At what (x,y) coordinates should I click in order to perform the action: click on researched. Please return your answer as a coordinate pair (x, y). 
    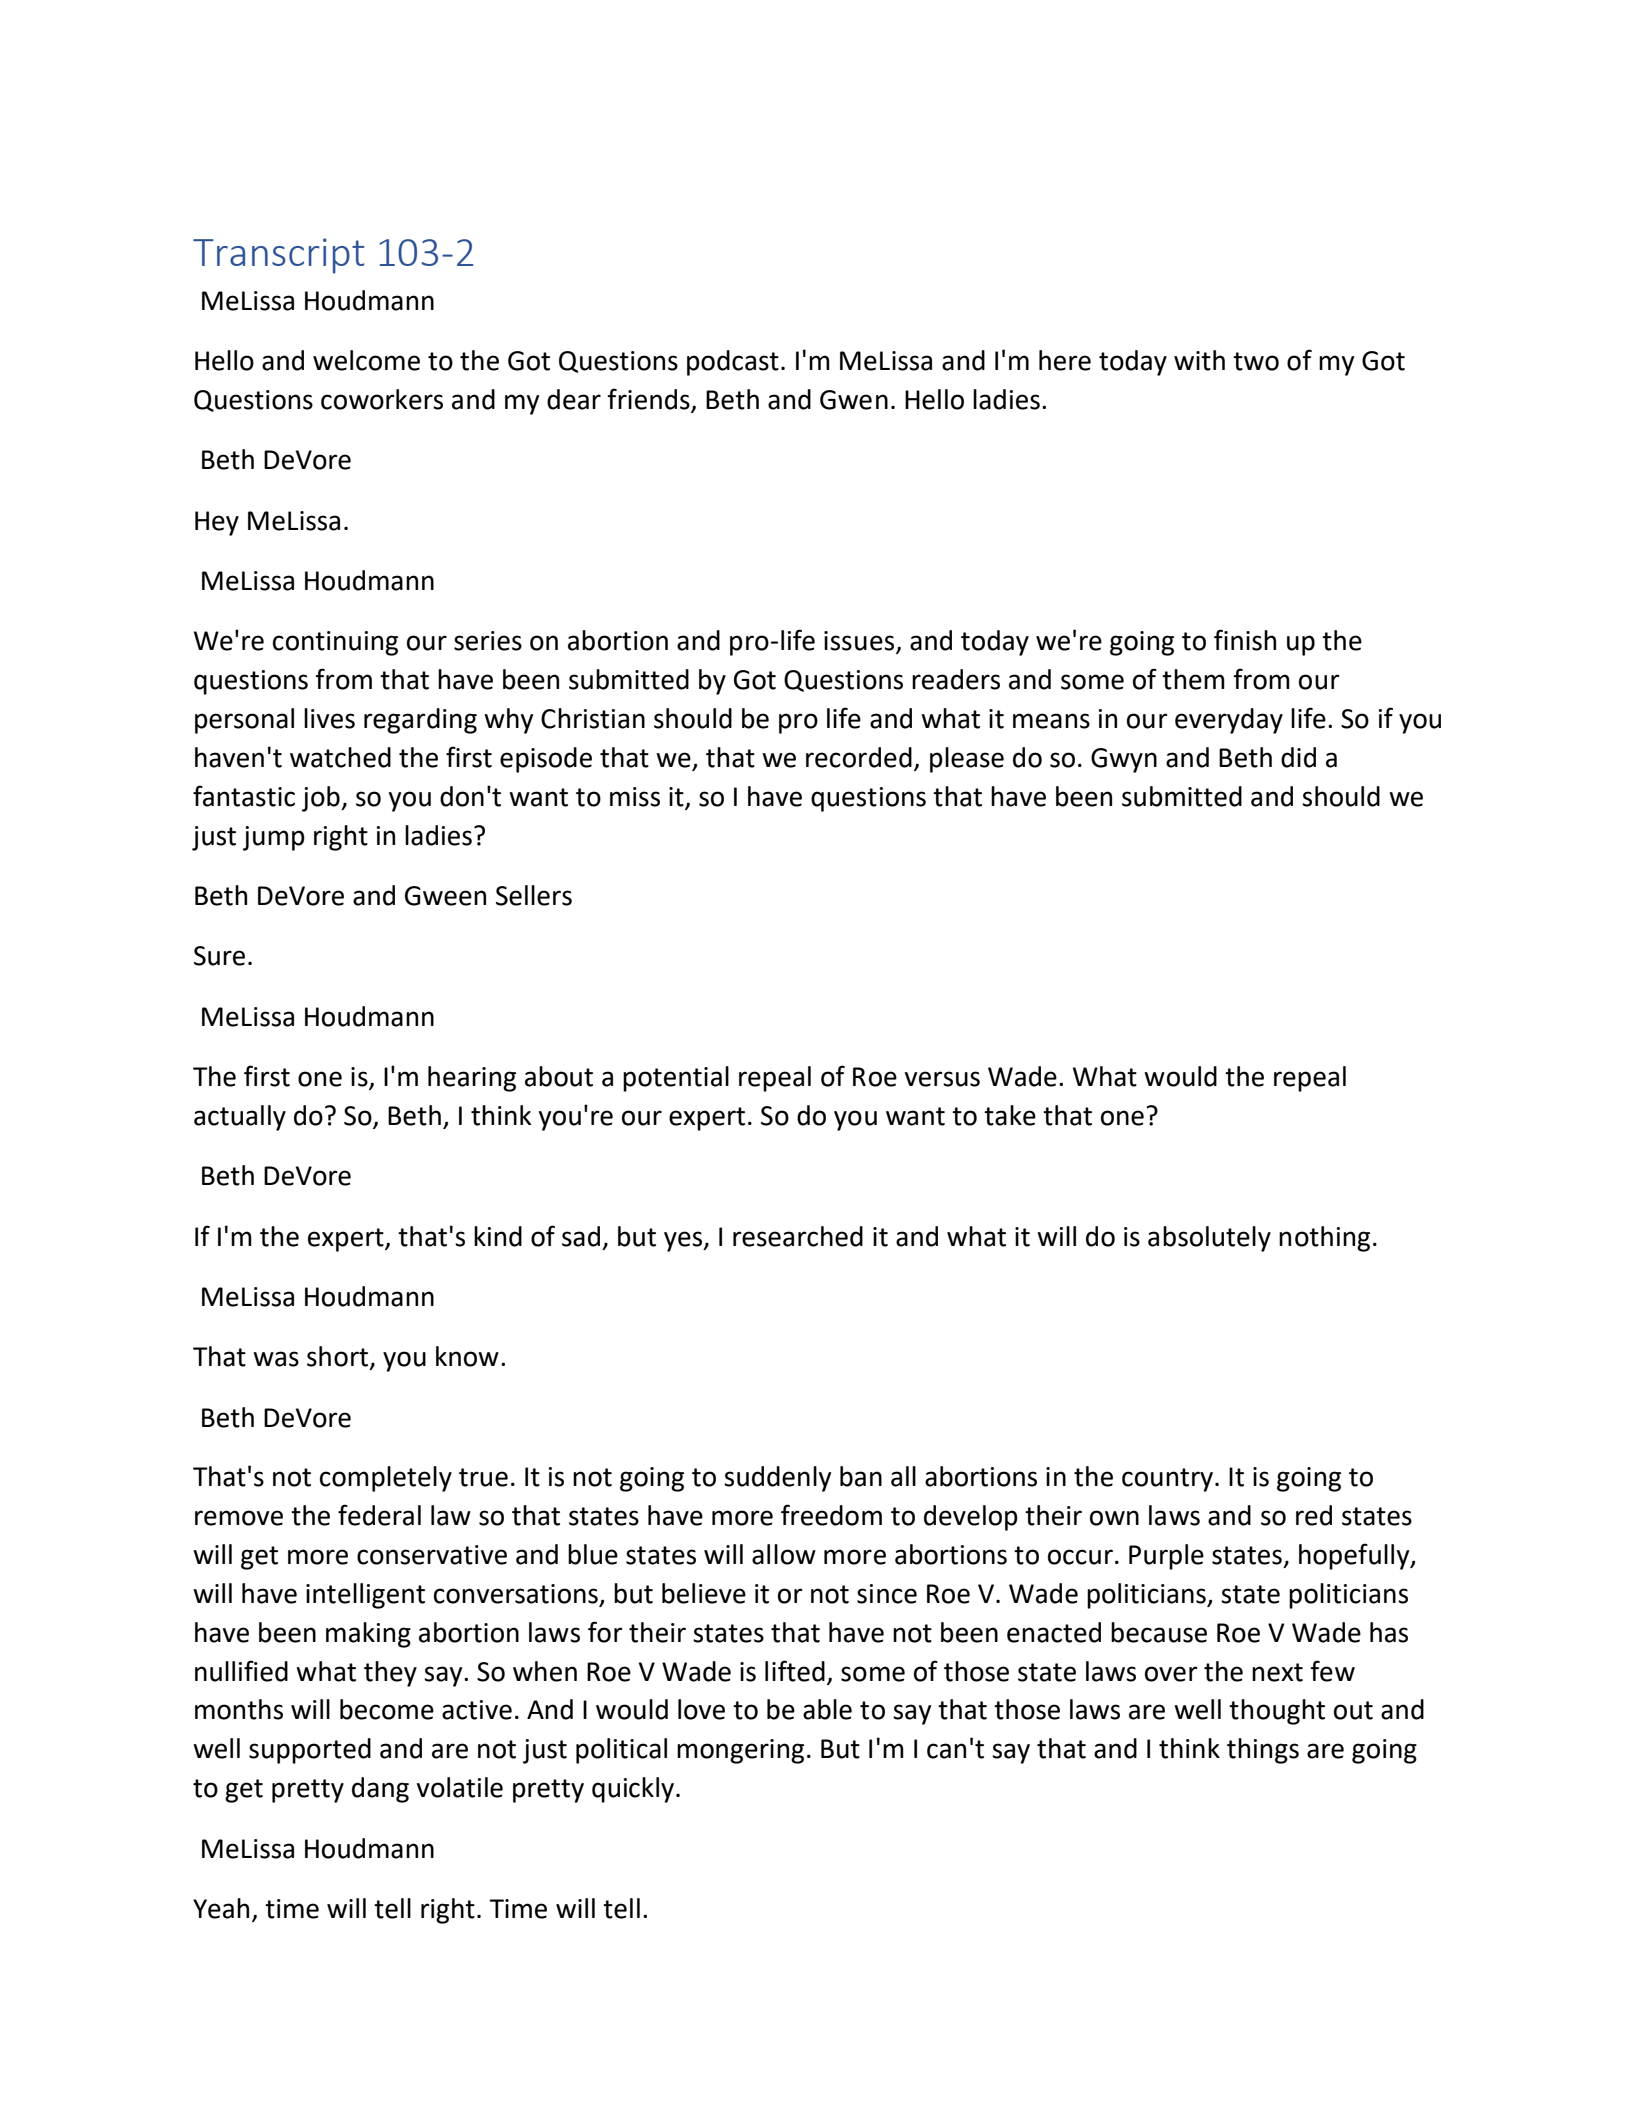
    Looking at the image, I should click on (798, 1236).
